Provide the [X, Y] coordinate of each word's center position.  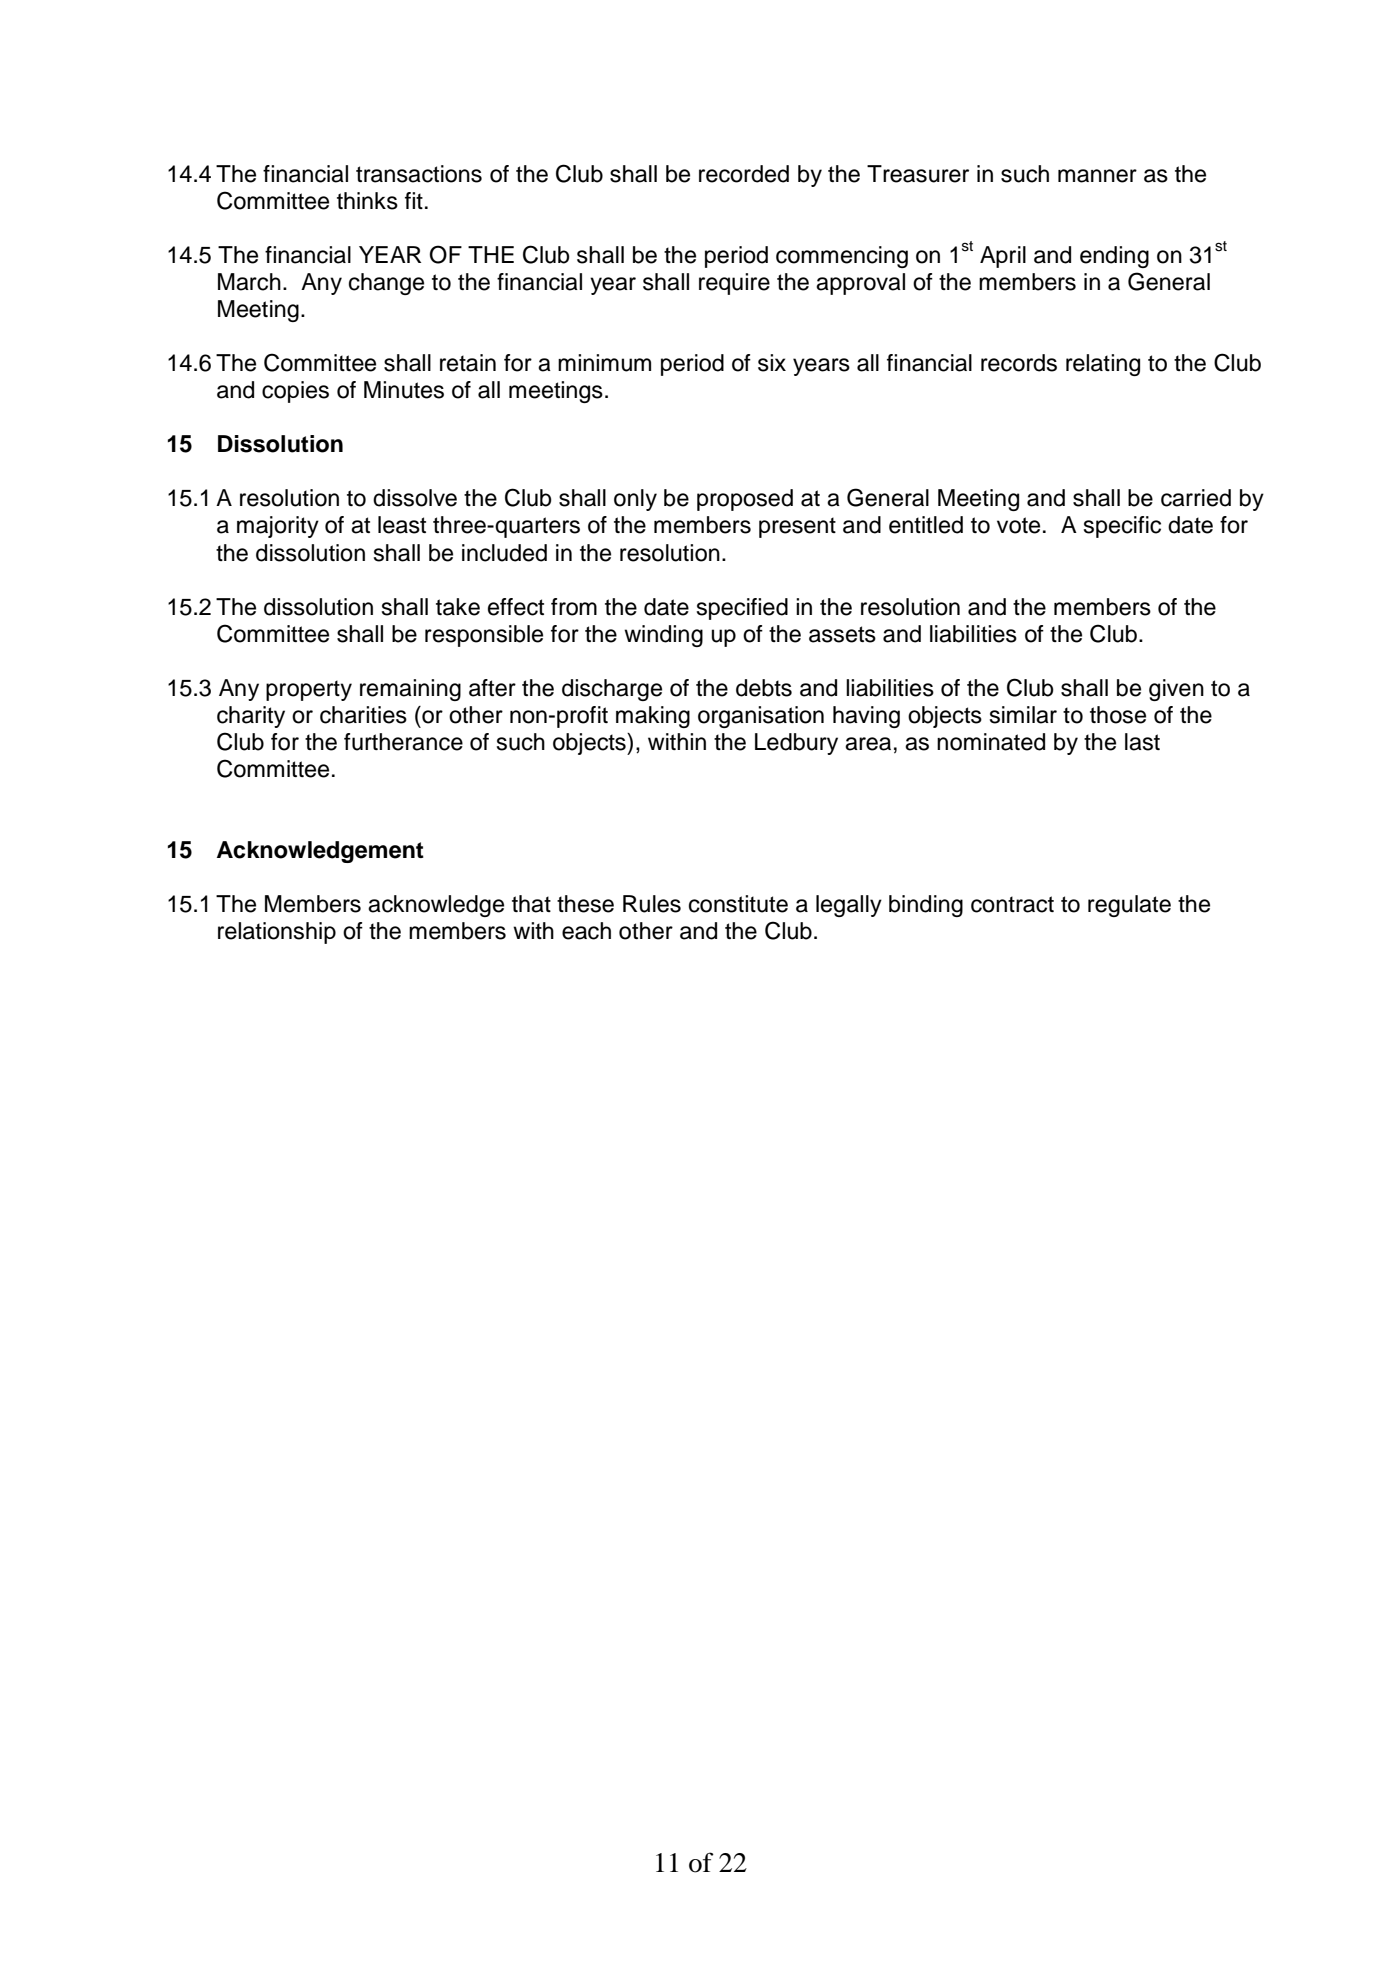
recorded [744, 174]
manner [1097, 176]
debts [764, 688]
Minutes [404, 390]
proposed [745, 500]
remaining [410, 690]
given [1176, 690]
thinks [367, 201]
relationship [277, 933]
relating [1103, 365]
